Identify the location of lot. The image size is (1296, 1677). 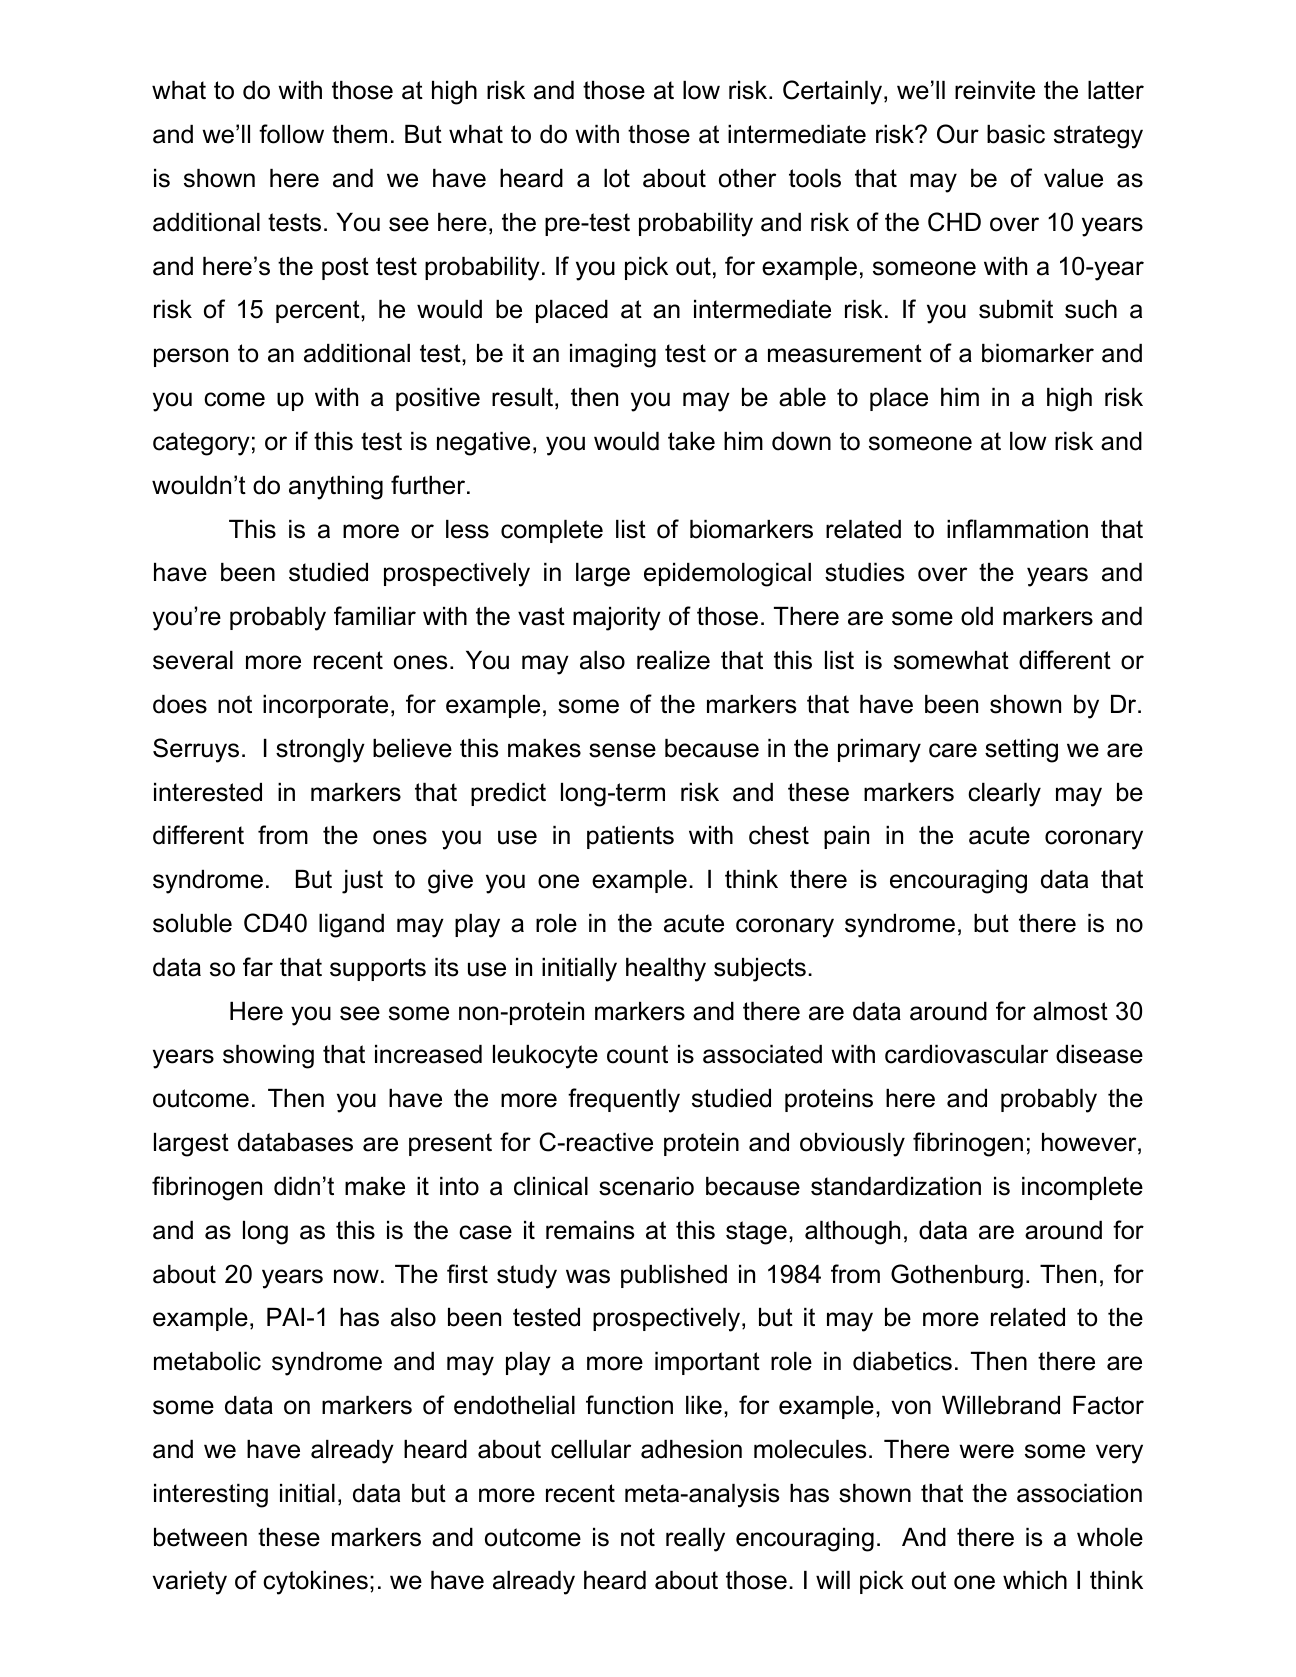
(617, 178).
